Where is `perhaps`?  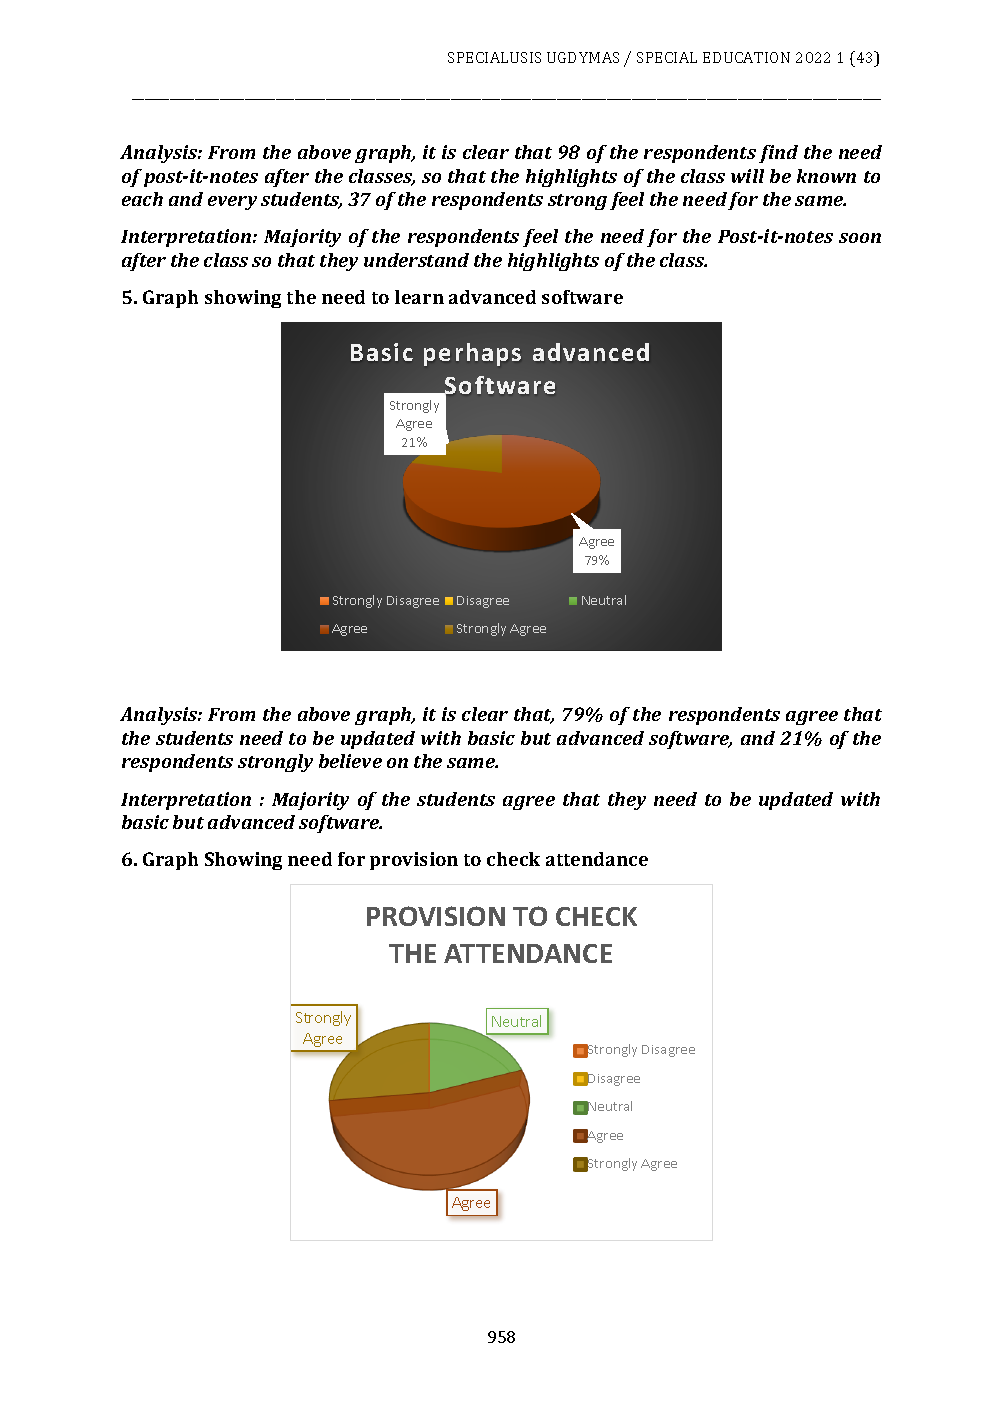 perhaps is located at coordinates (472, 354).
